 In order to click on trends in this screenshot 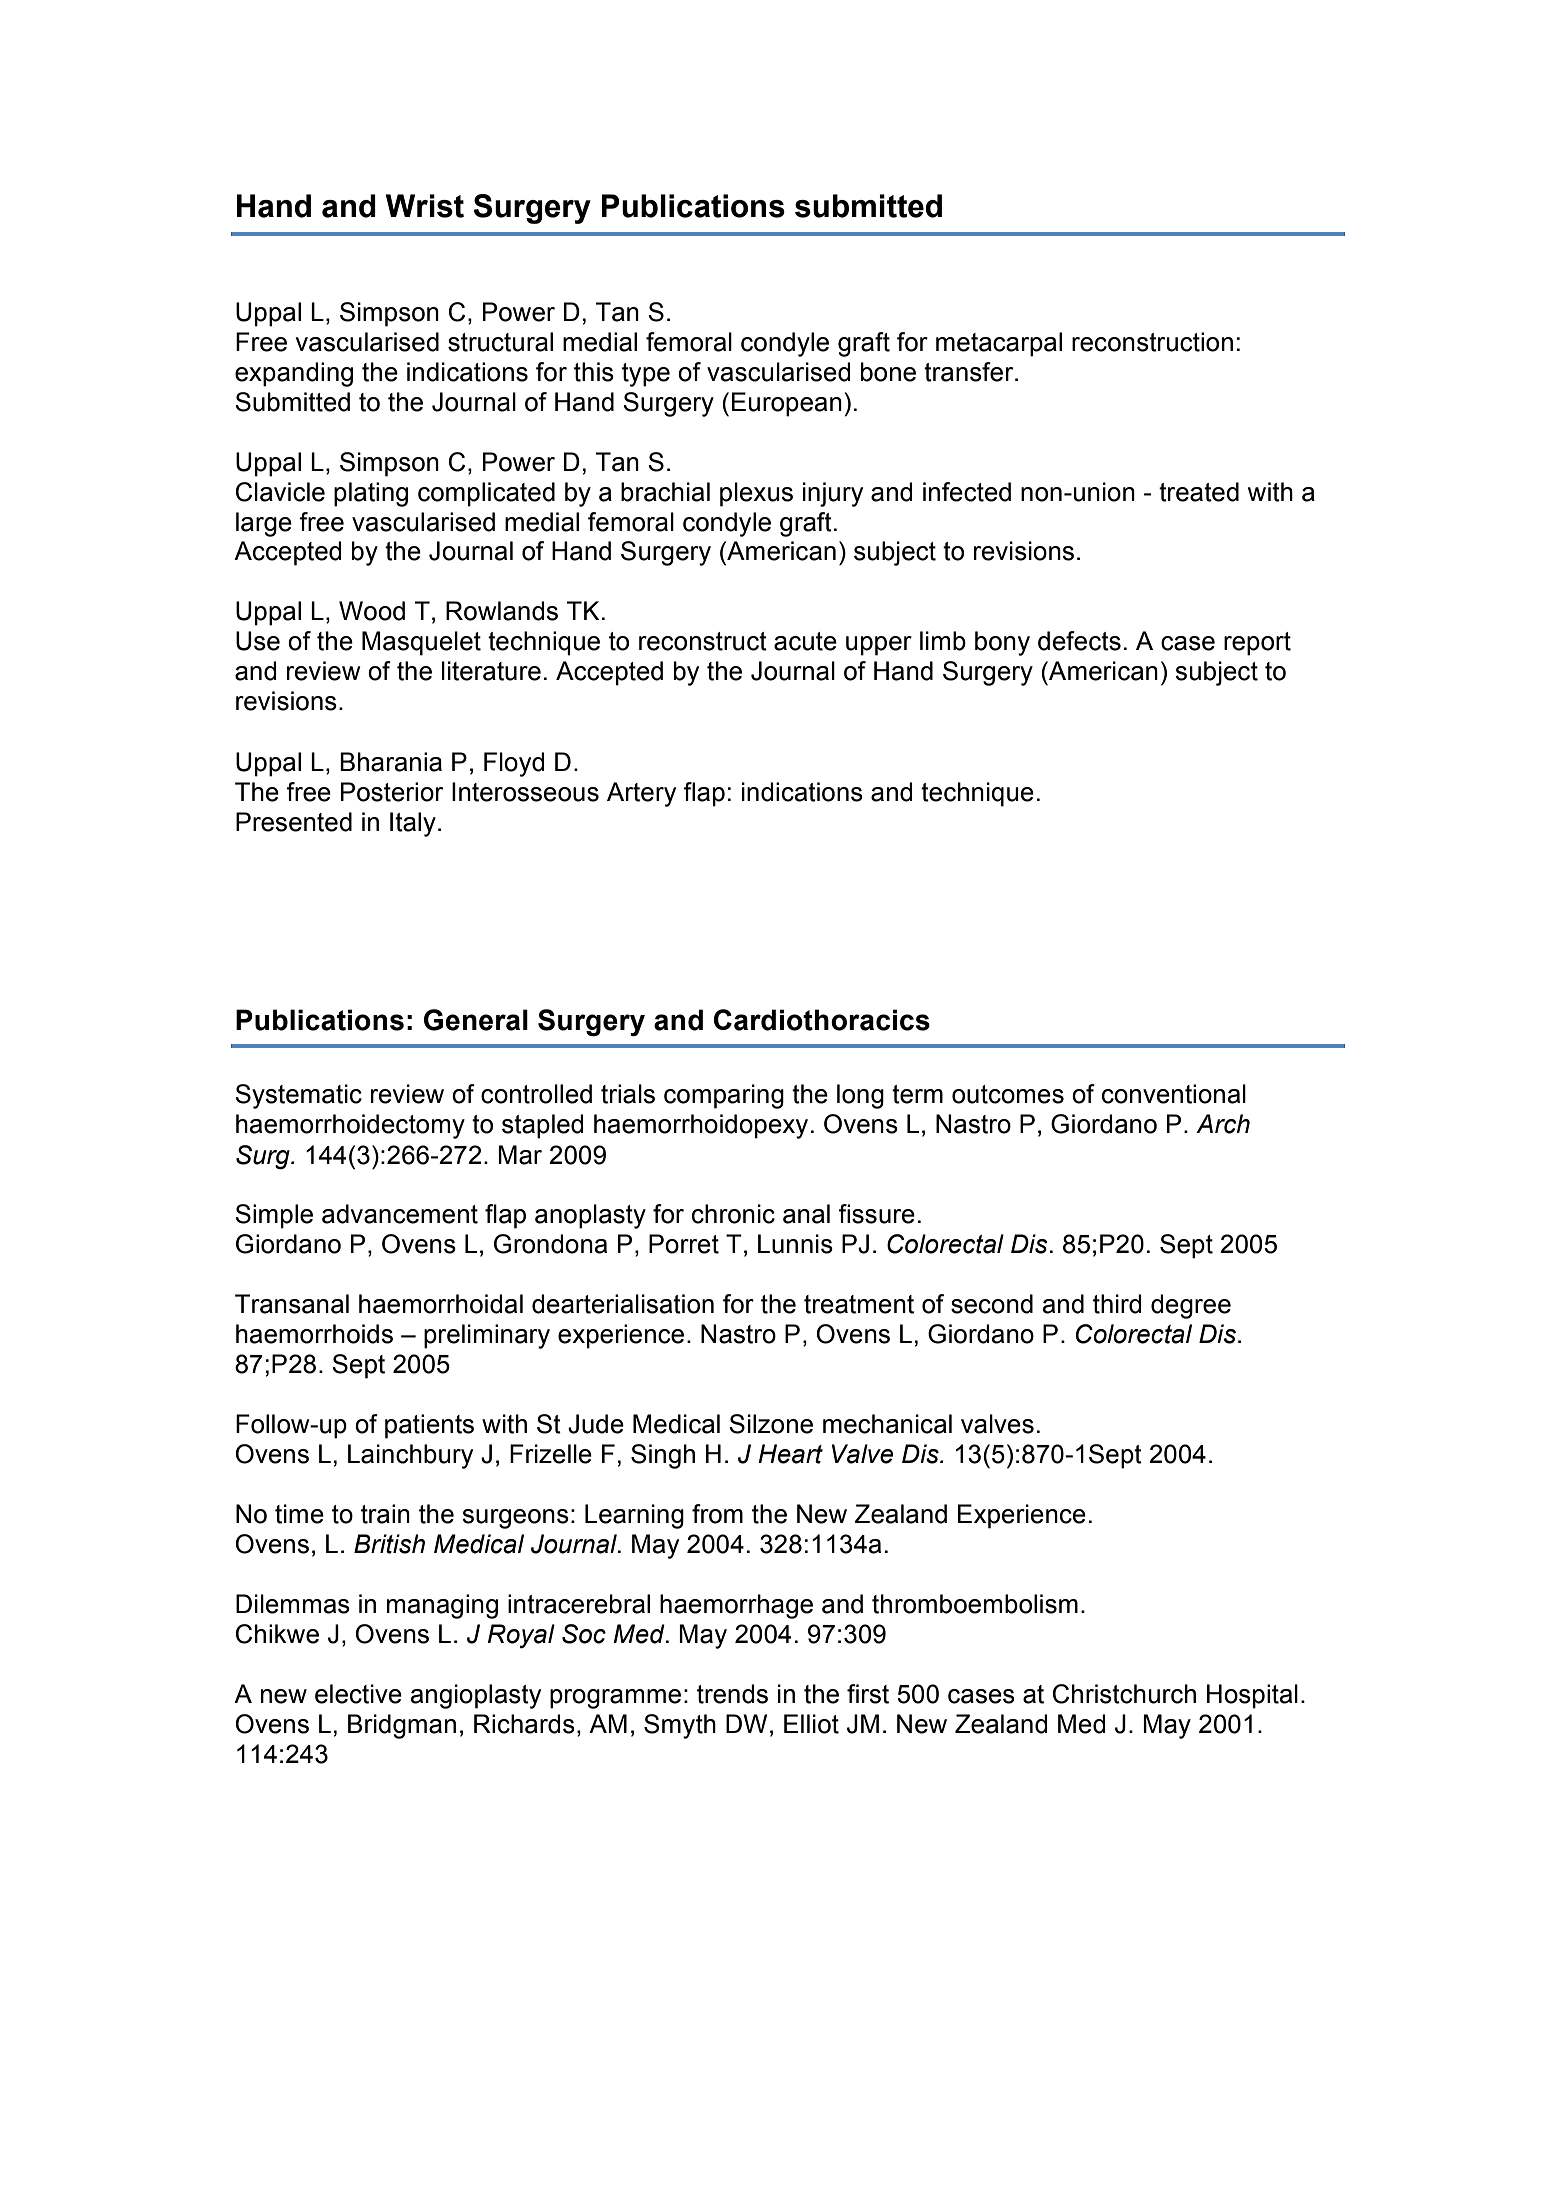, I will do `click(732, 1694)`.
